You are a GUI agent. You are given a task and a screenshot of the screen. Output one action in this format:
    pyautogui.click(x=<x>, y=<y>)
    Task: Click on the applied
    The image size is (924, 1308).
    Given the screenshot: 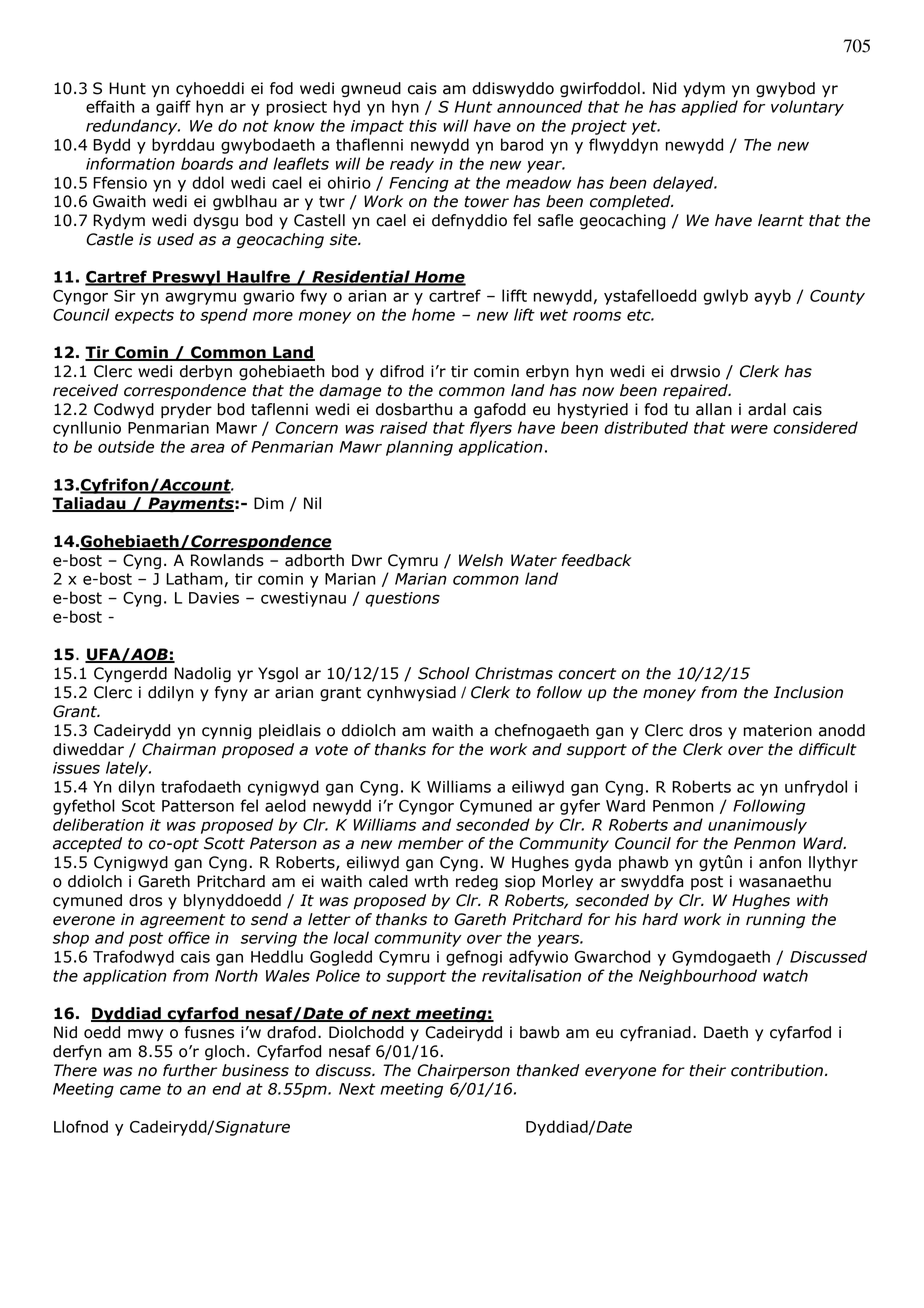 What is the action you would take?
    pyautogui.click(x=709, y=108)
